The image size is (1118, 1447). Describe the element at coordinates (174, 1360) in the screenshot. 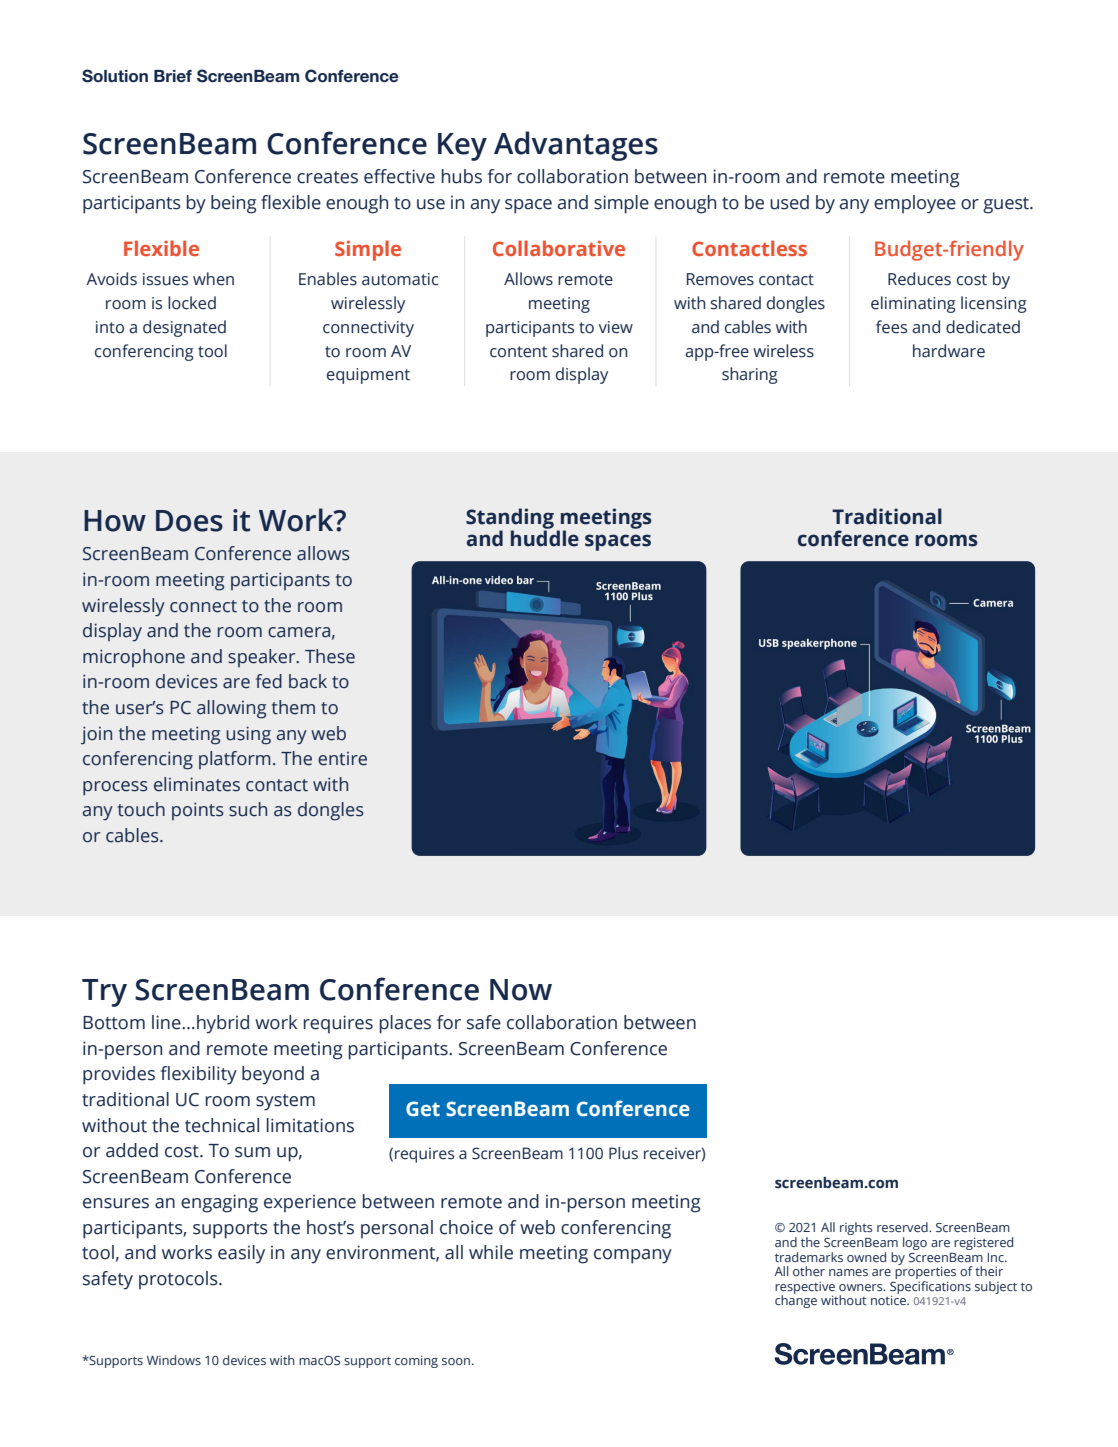

I see `Windows` at that location.
